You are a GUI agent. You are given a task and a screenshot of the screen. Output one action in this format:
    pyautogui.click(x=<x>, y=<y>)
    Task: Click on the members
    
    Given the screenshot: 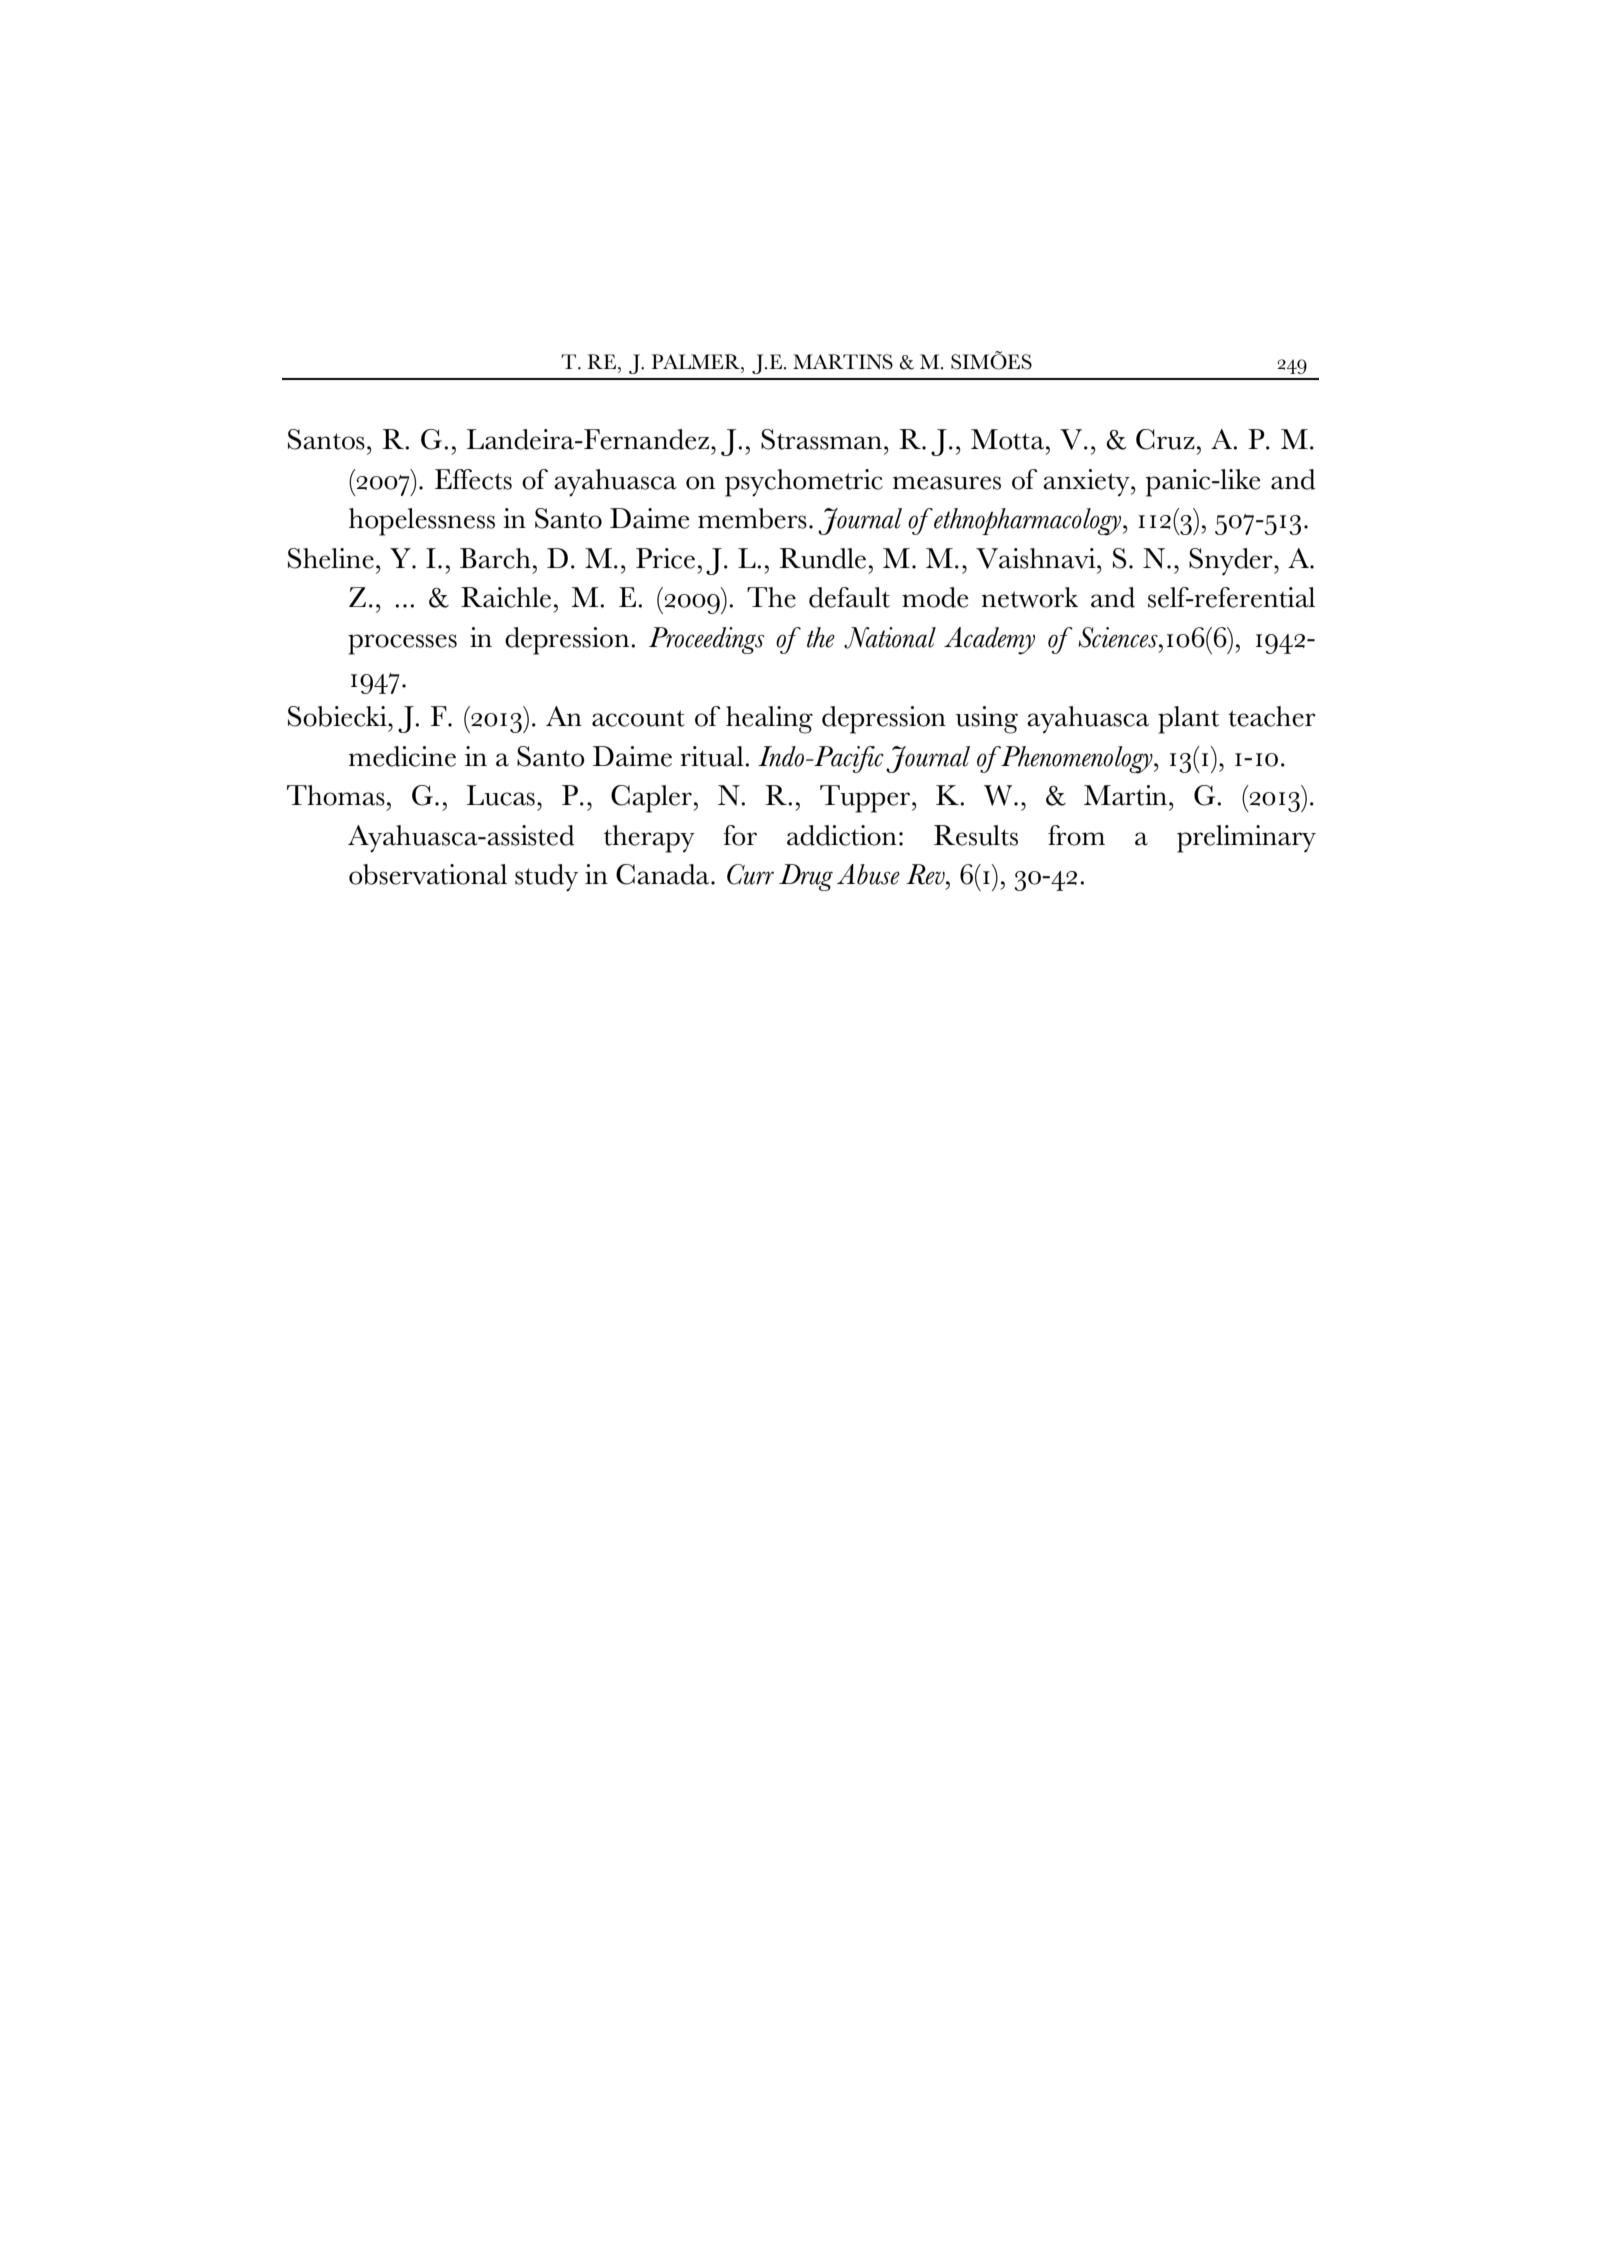 What is the action you would take?
    pyautogui.click(x=752, y=518)
